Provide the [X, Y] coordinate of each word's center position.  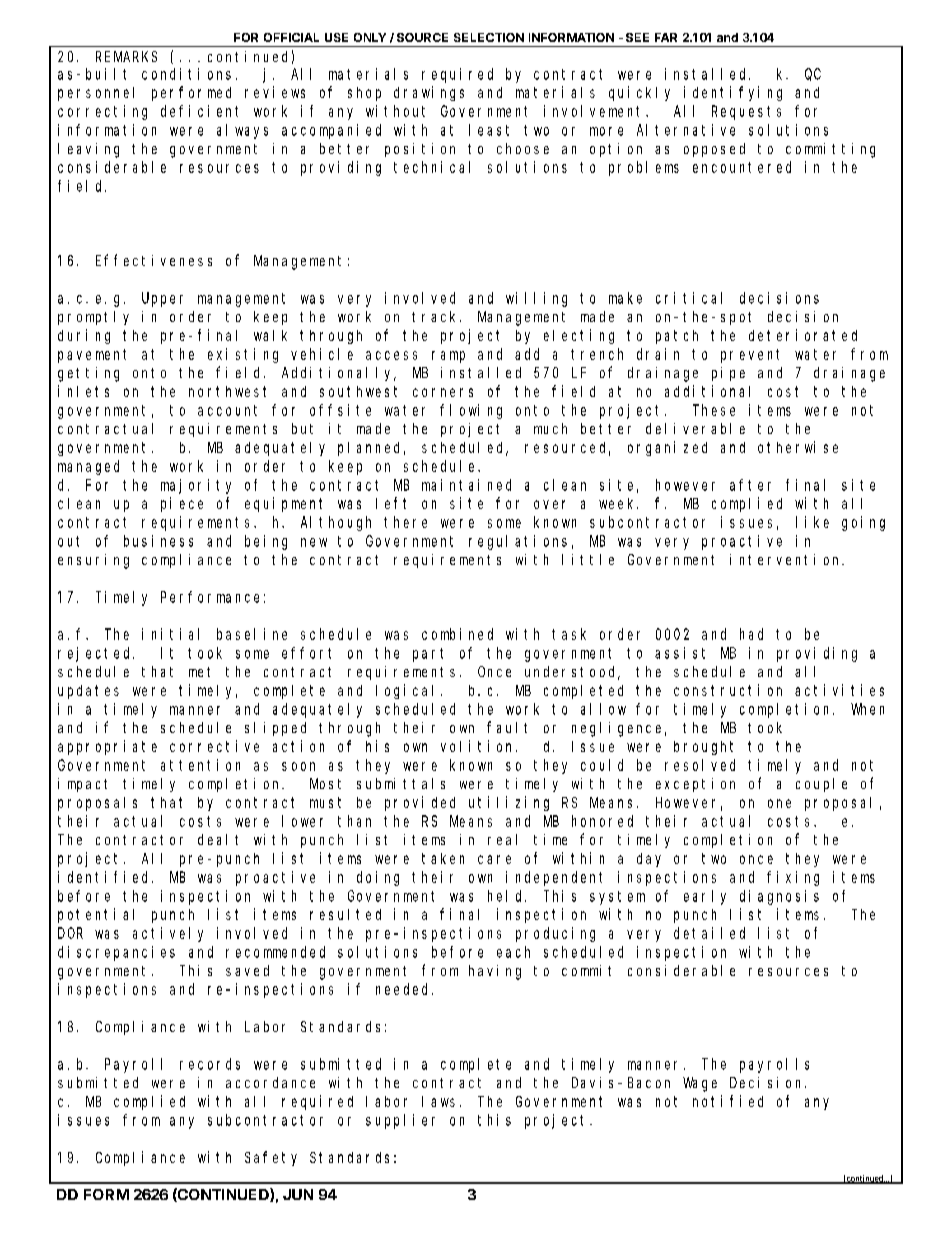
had [751, 634]
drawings [429, 93]
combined [457, 634]
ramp [448, 357]
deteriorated [803, 335]
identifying [733, 93]
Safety [271, 1158]
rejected [96, 654]
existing [243, 355]
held [507, 896]
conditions [186, 74]
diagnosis [779, 897]
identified [105, 877]
